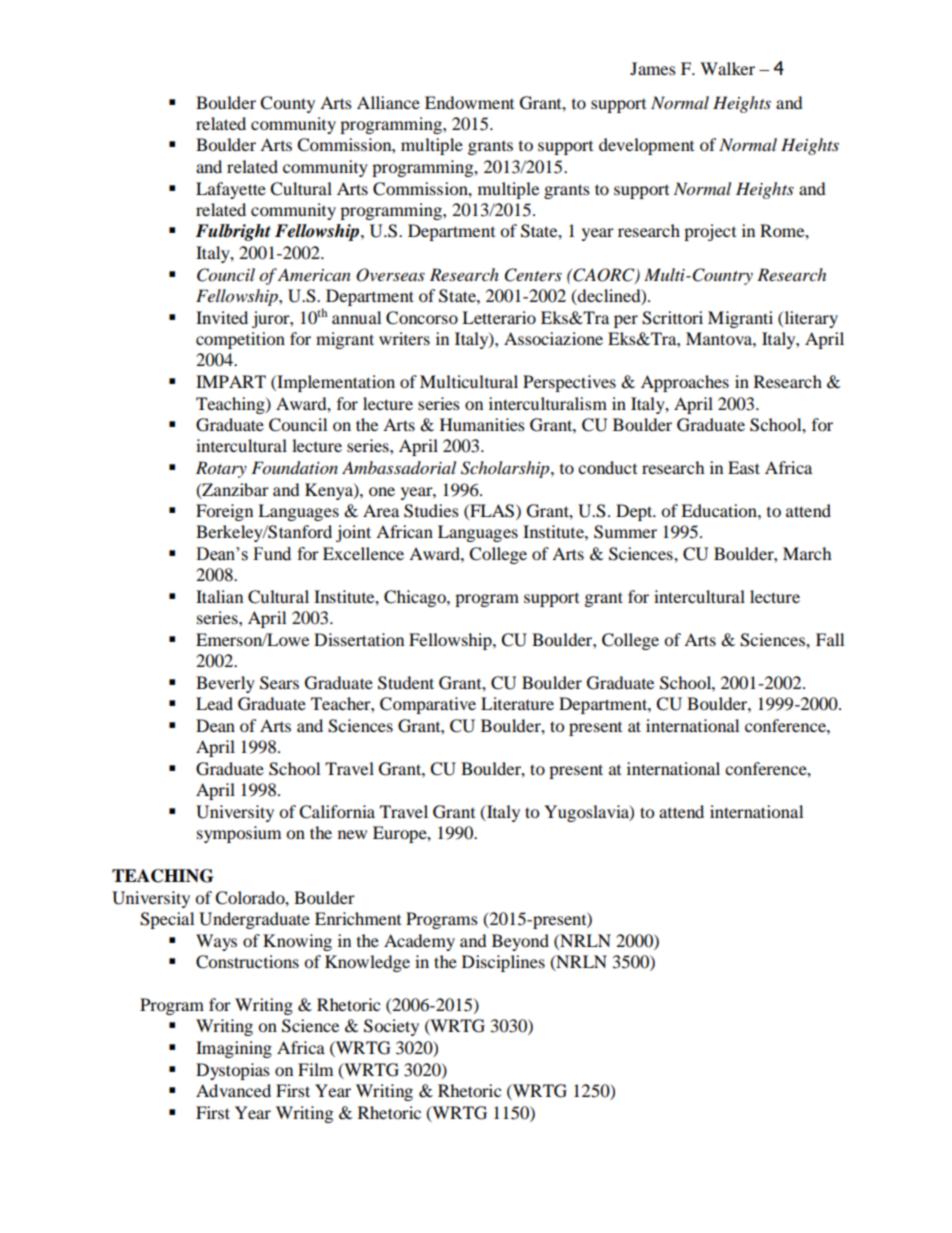 The height and width of the screenshot is (1233, 952). I want to click on Fall, so click(830, 639).
